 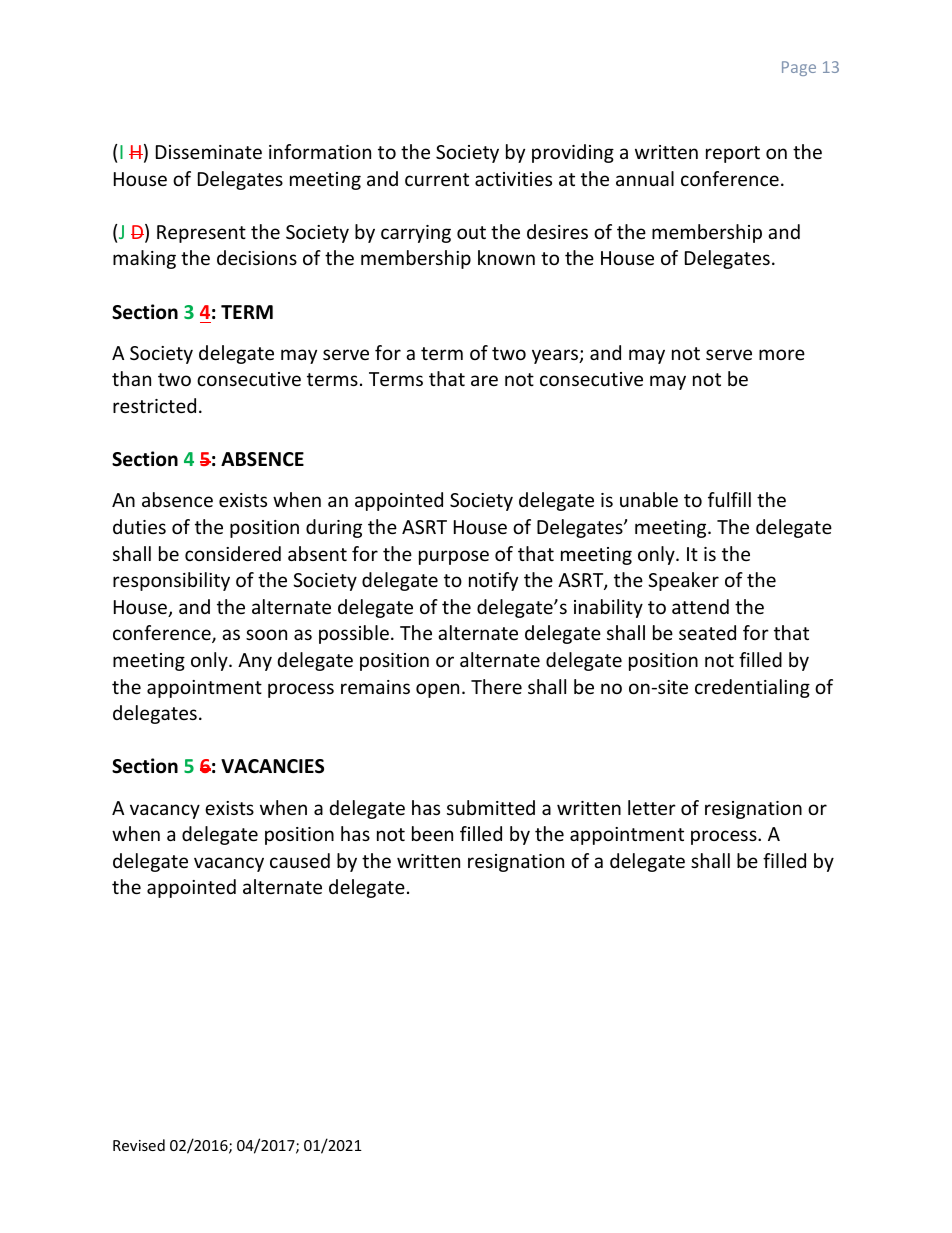 I want to click on Revised, so click(x=139, y=1145).
